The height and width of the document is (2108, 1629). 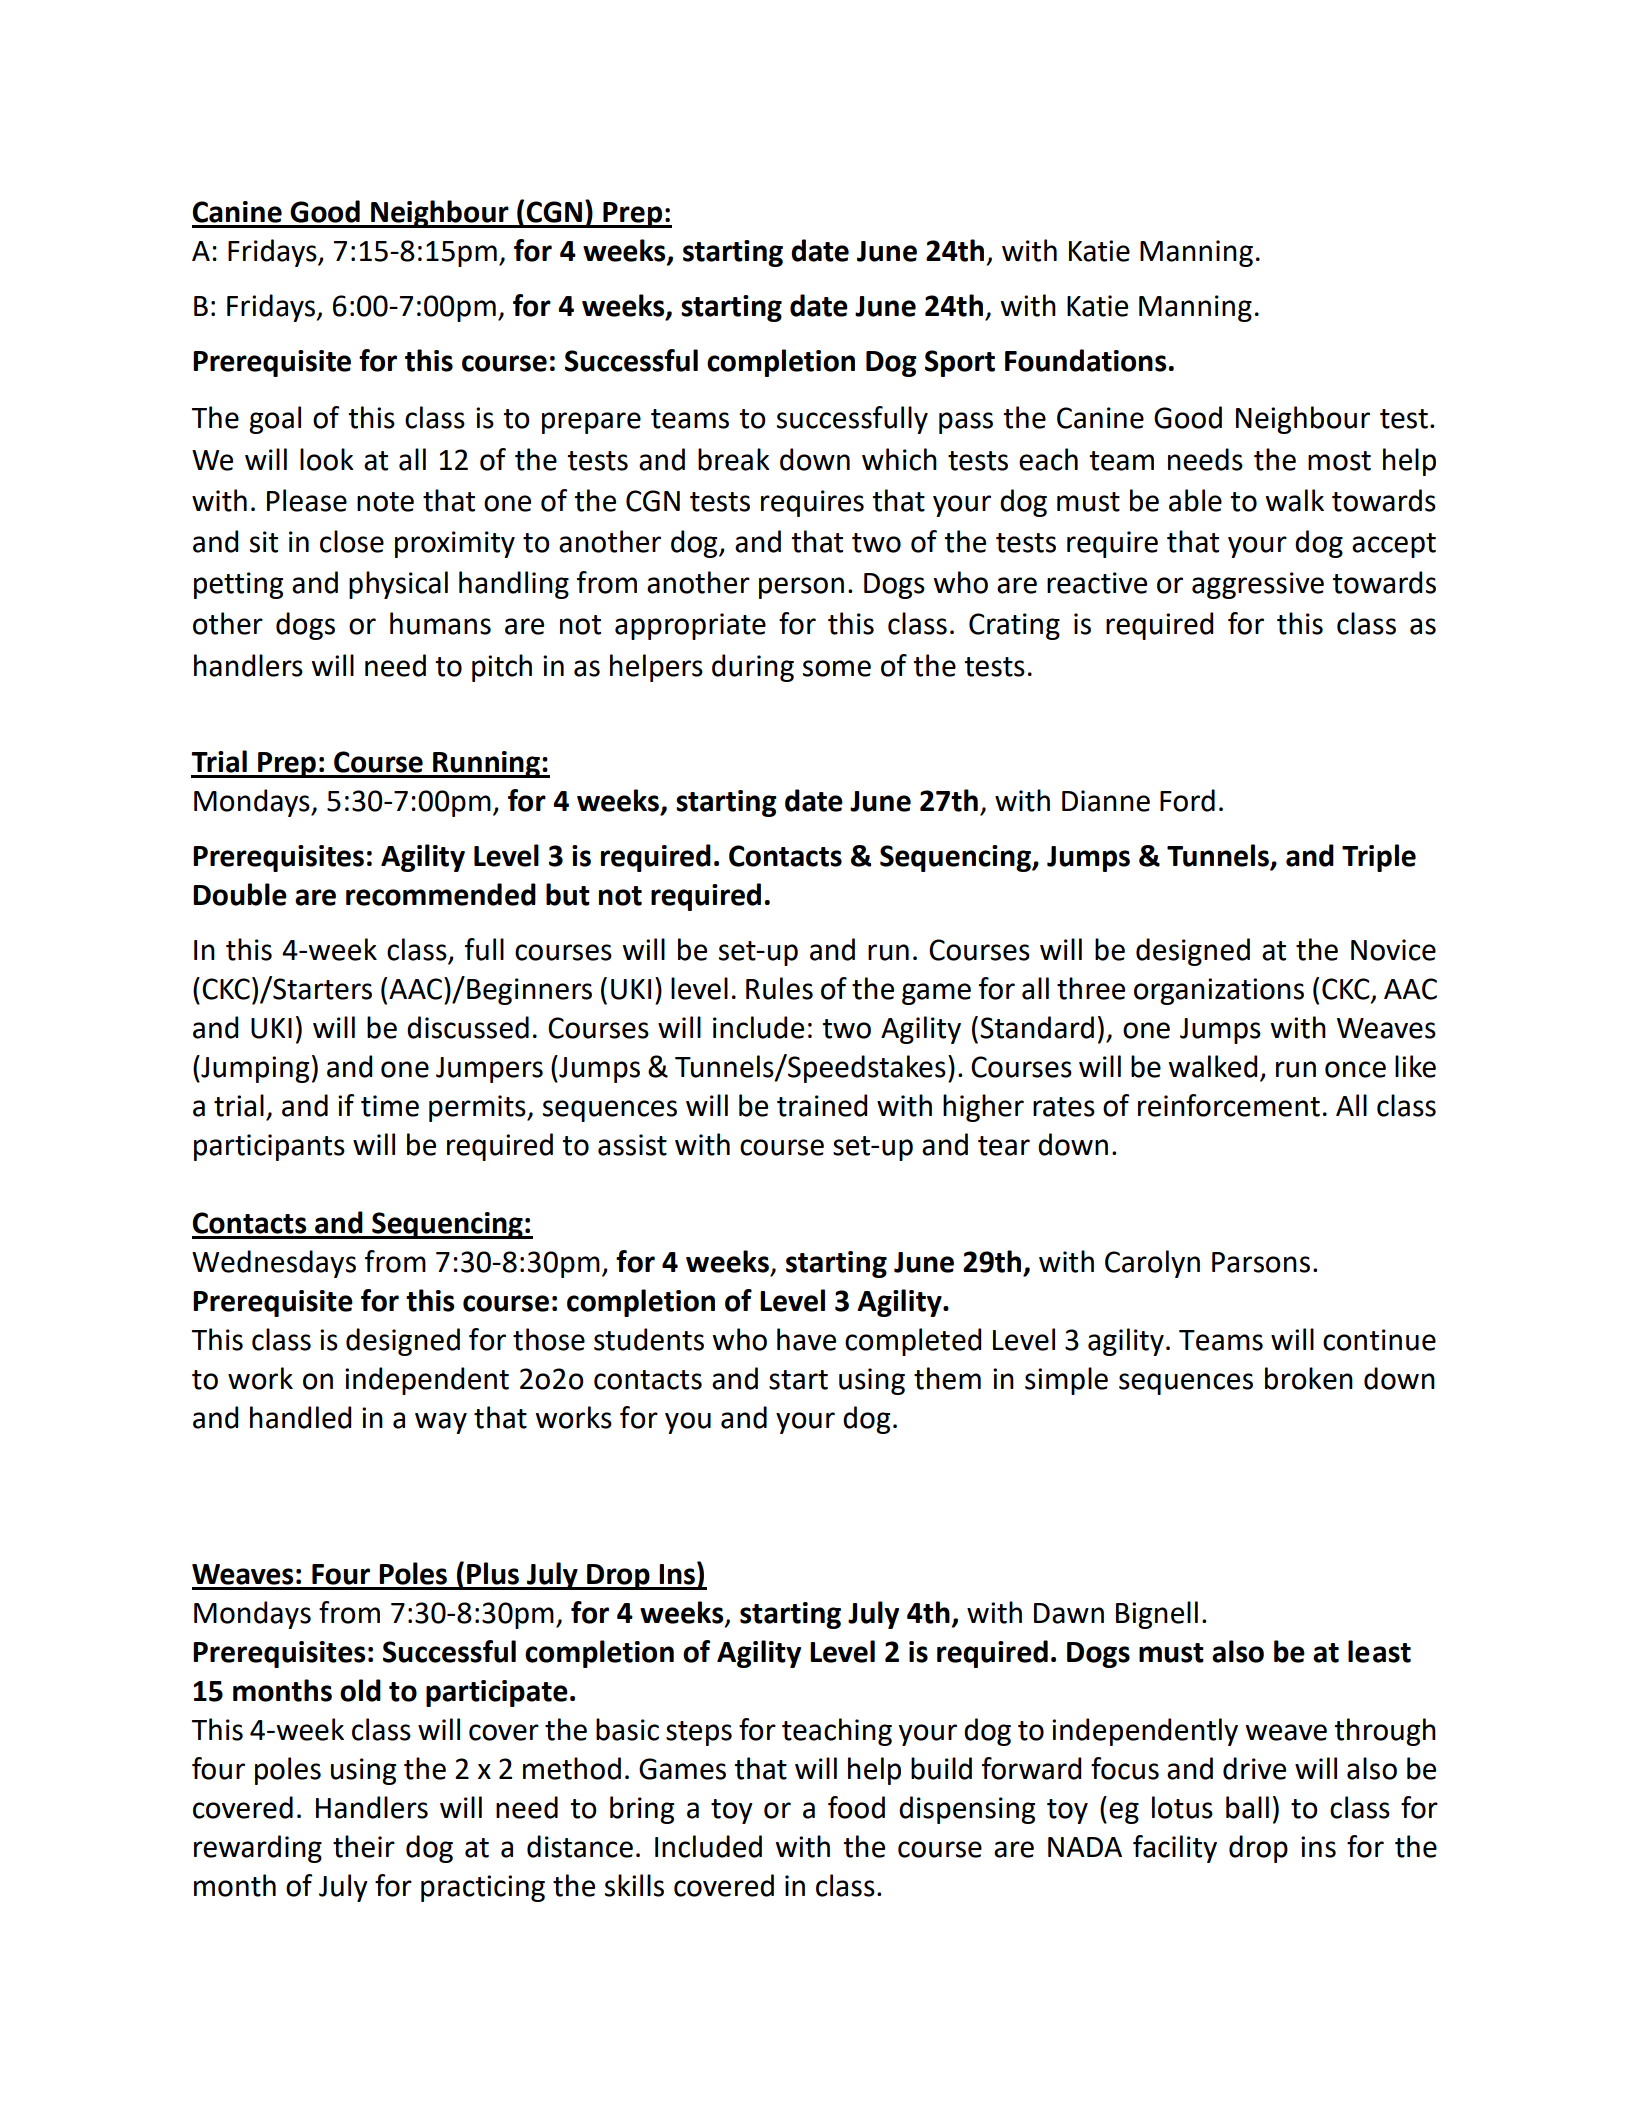 What do you see at coordinates (837, 668) in the document?
I see `some` at bounding box center [837, 668].
